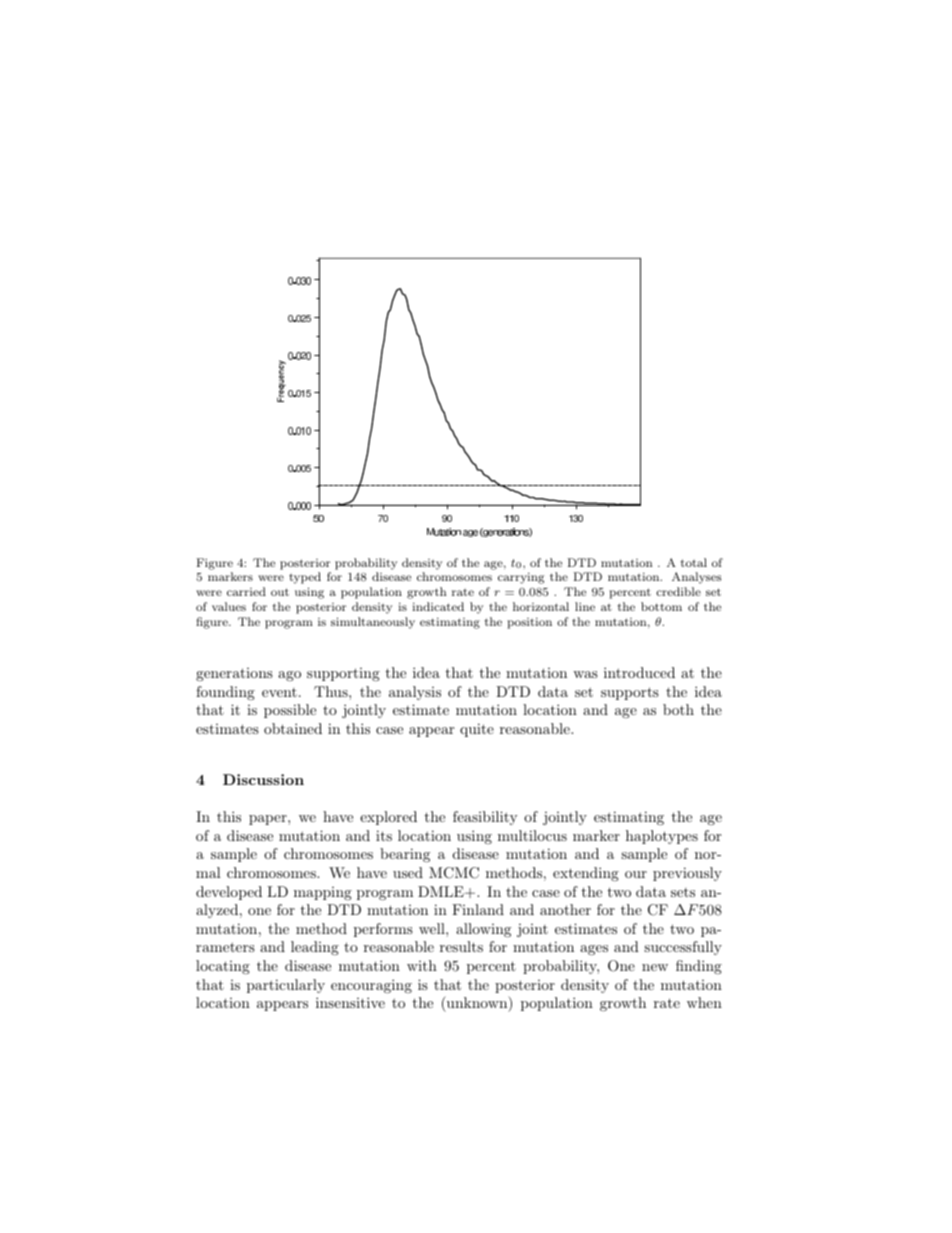 Image resolution: width=952 pixels, height=1233 pixels. Describe the element at coordinates (269, 820) in the screenshot. I see `paper` at that location.
